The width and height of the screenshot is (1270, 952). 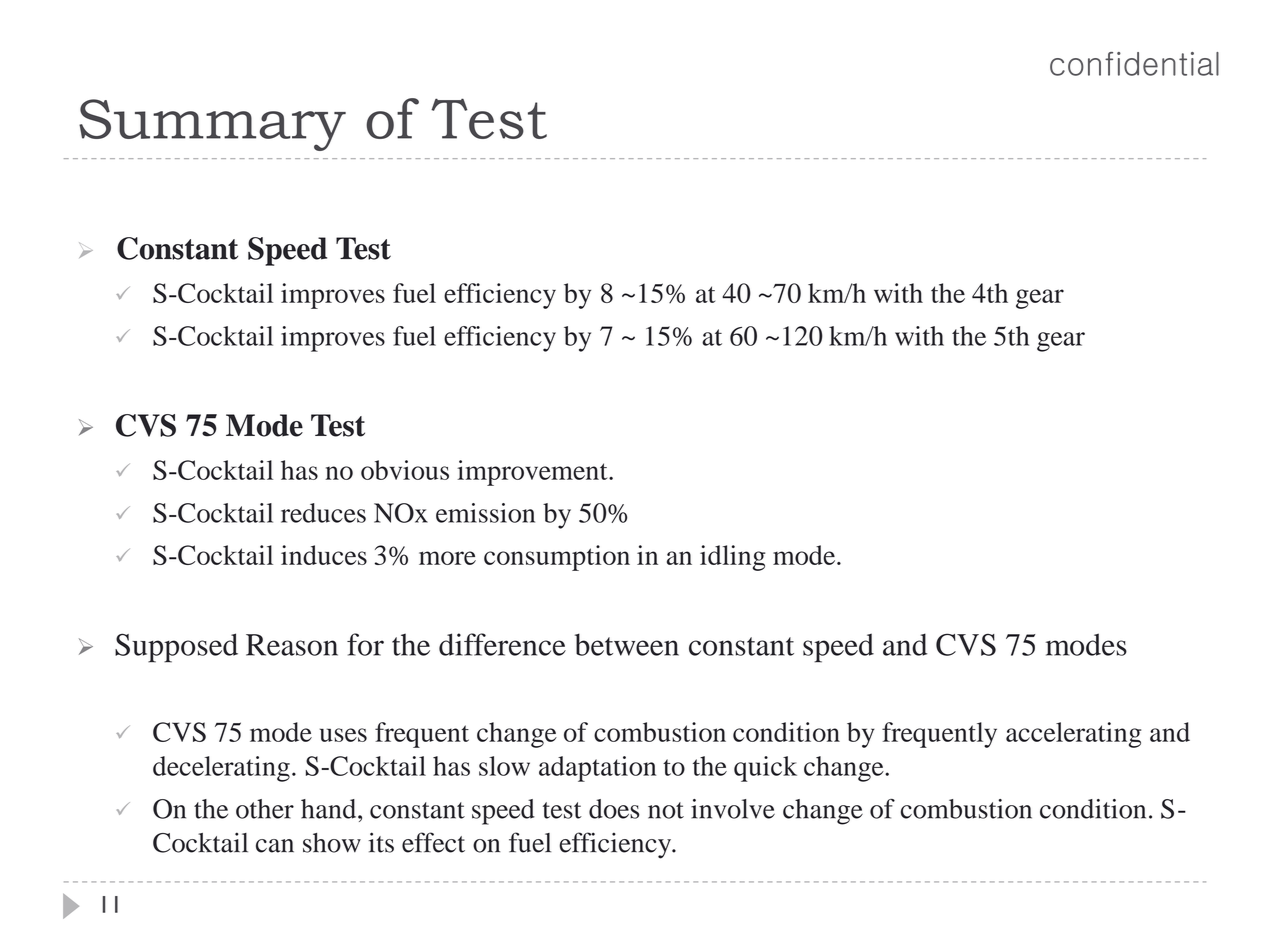 I want to click on Summary, so click(x=212, y=125).
